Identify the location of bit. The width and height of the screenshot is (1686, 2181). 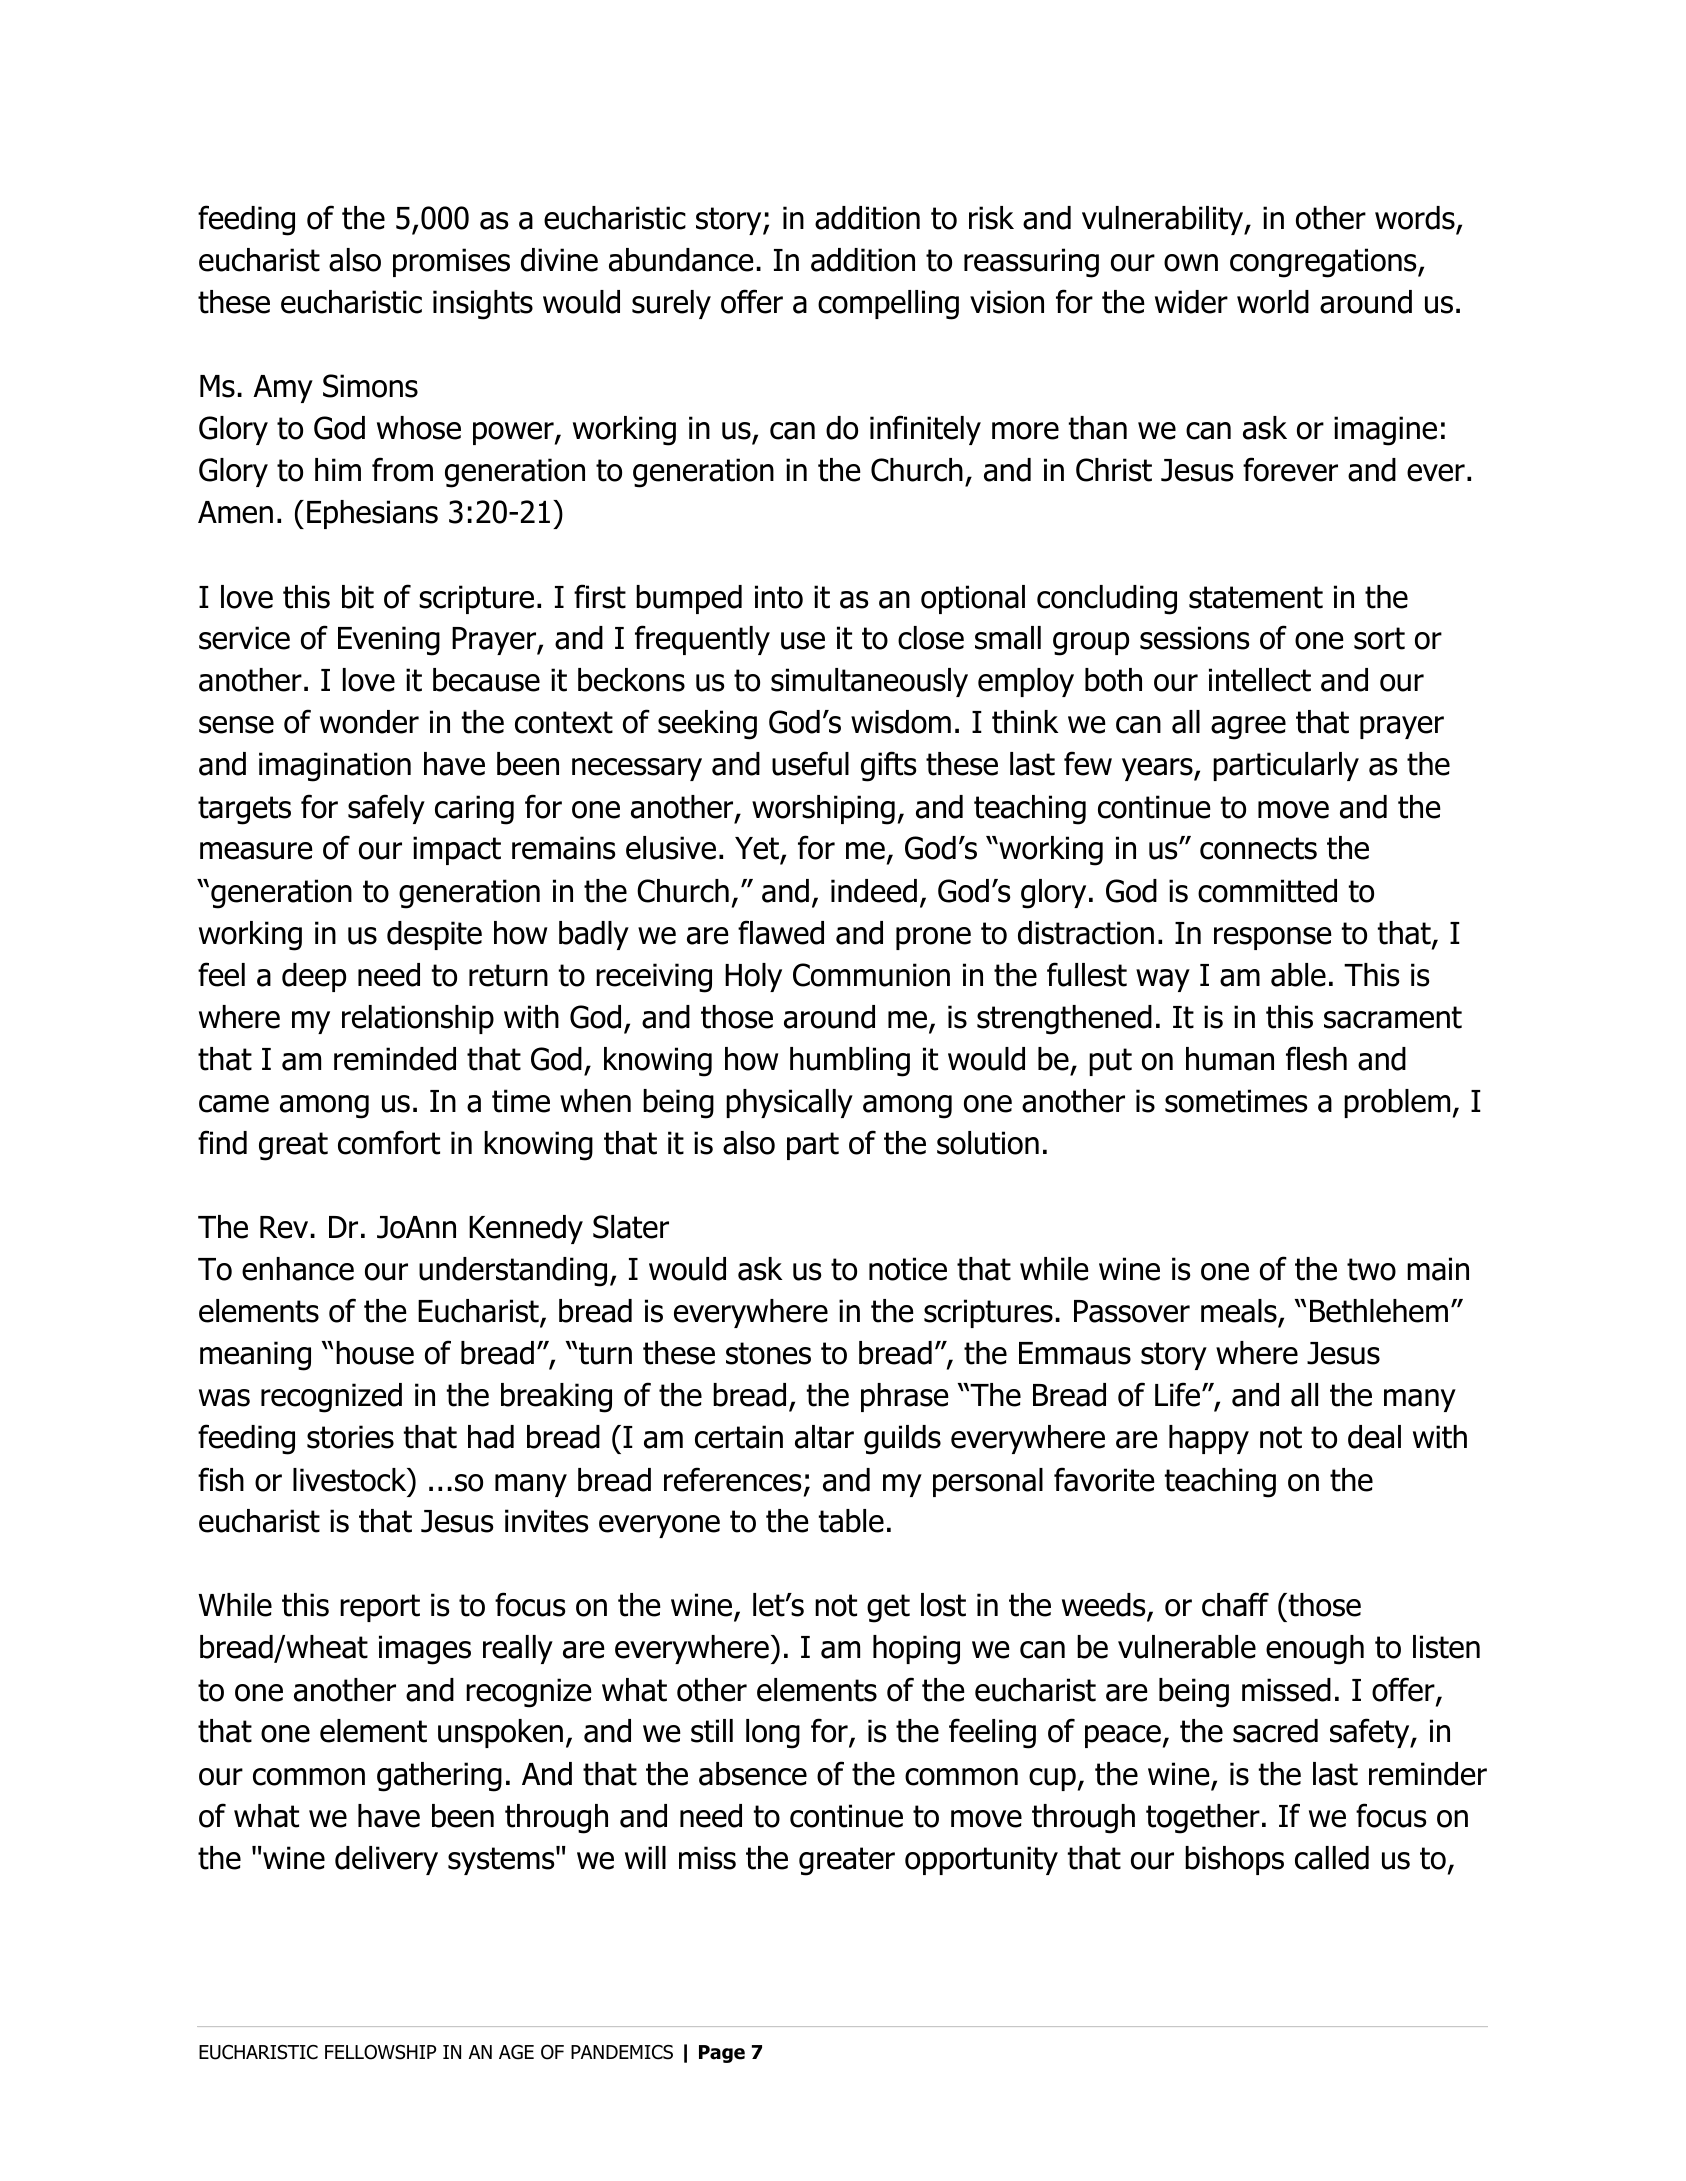
(358, 597).
